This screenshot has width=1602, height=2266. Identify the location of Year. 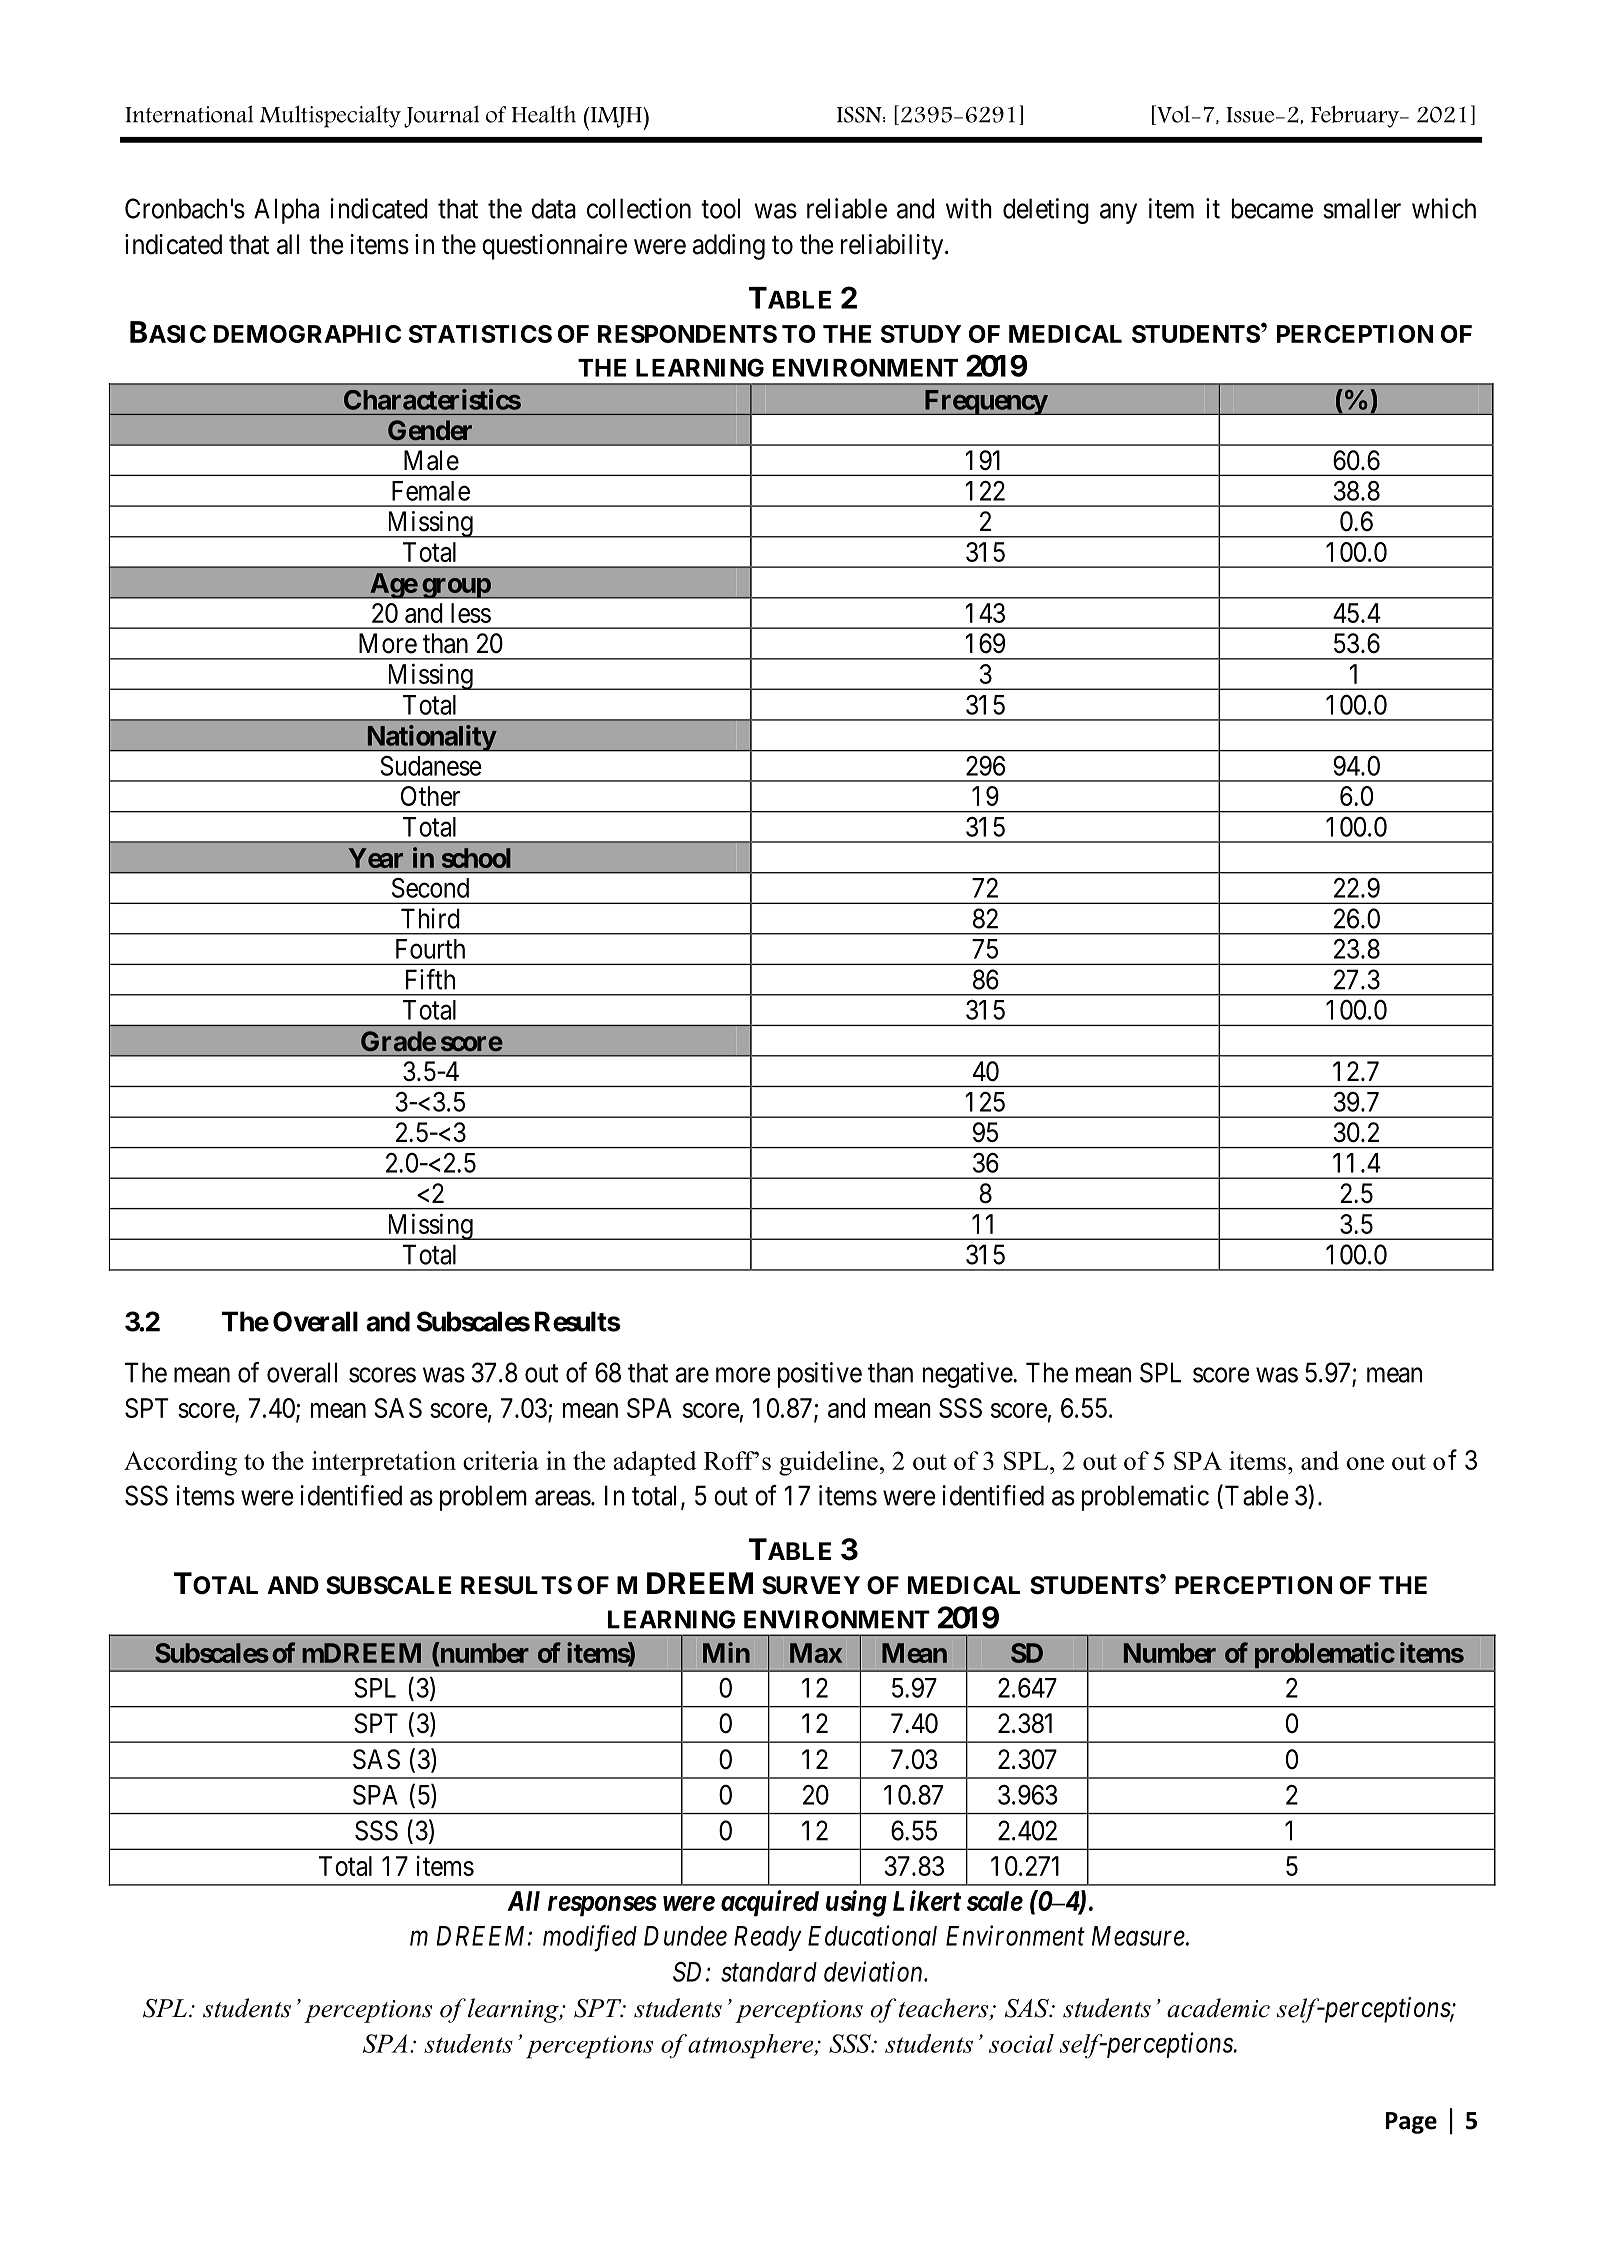
(376, 858).
